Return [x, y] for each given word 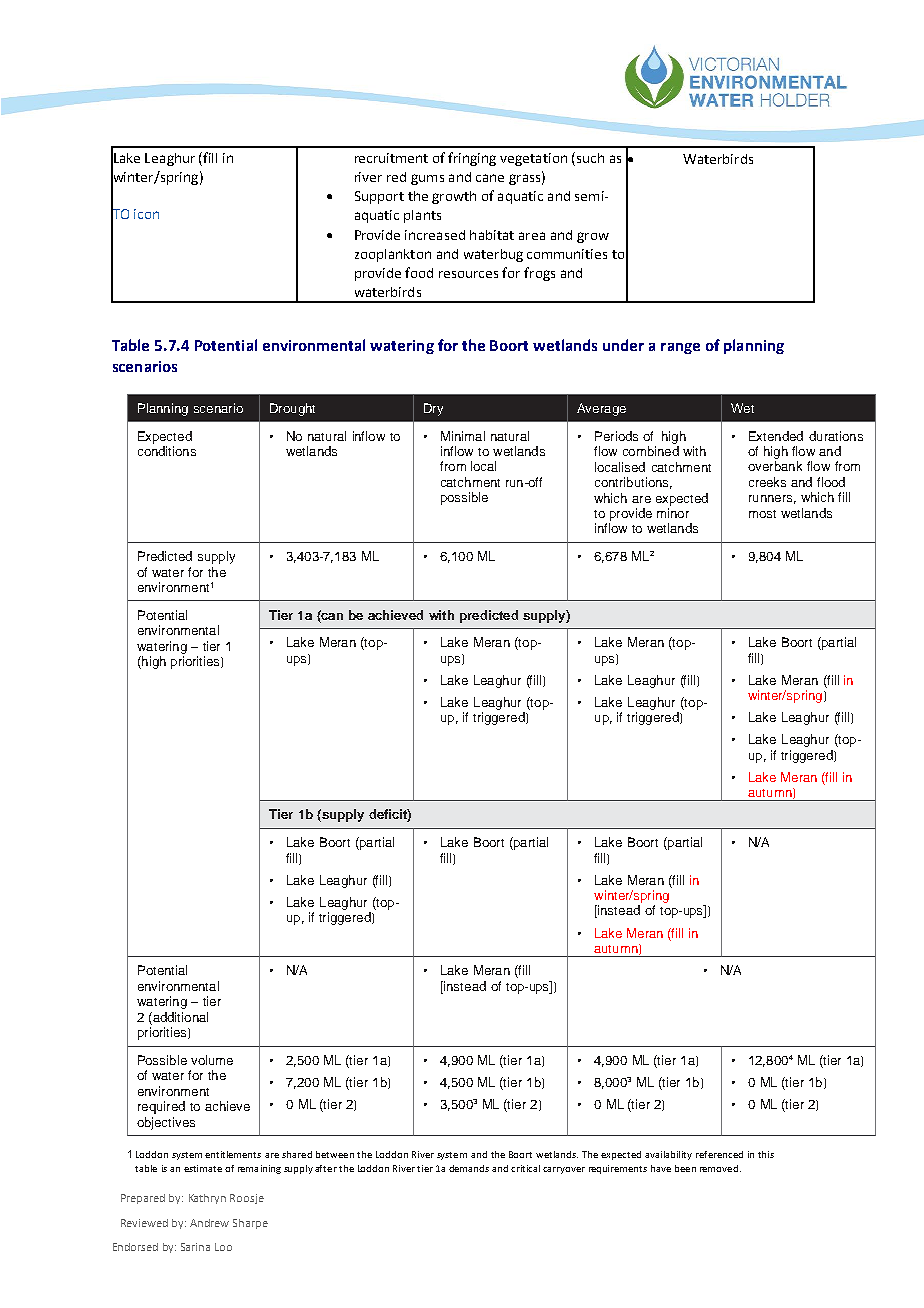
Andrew [209, 1223]
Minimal [463, 436]
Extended [776, 436]
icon [146, 214]
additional [179, 1017]
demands [469, 1168]
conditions [167, 451]
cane [490, 178]
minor [673, 513]
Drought [292, 409]
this [766, 1154]
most [762, 514]
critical [525, 1168]
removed [719, 1168]
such [589, 157]
